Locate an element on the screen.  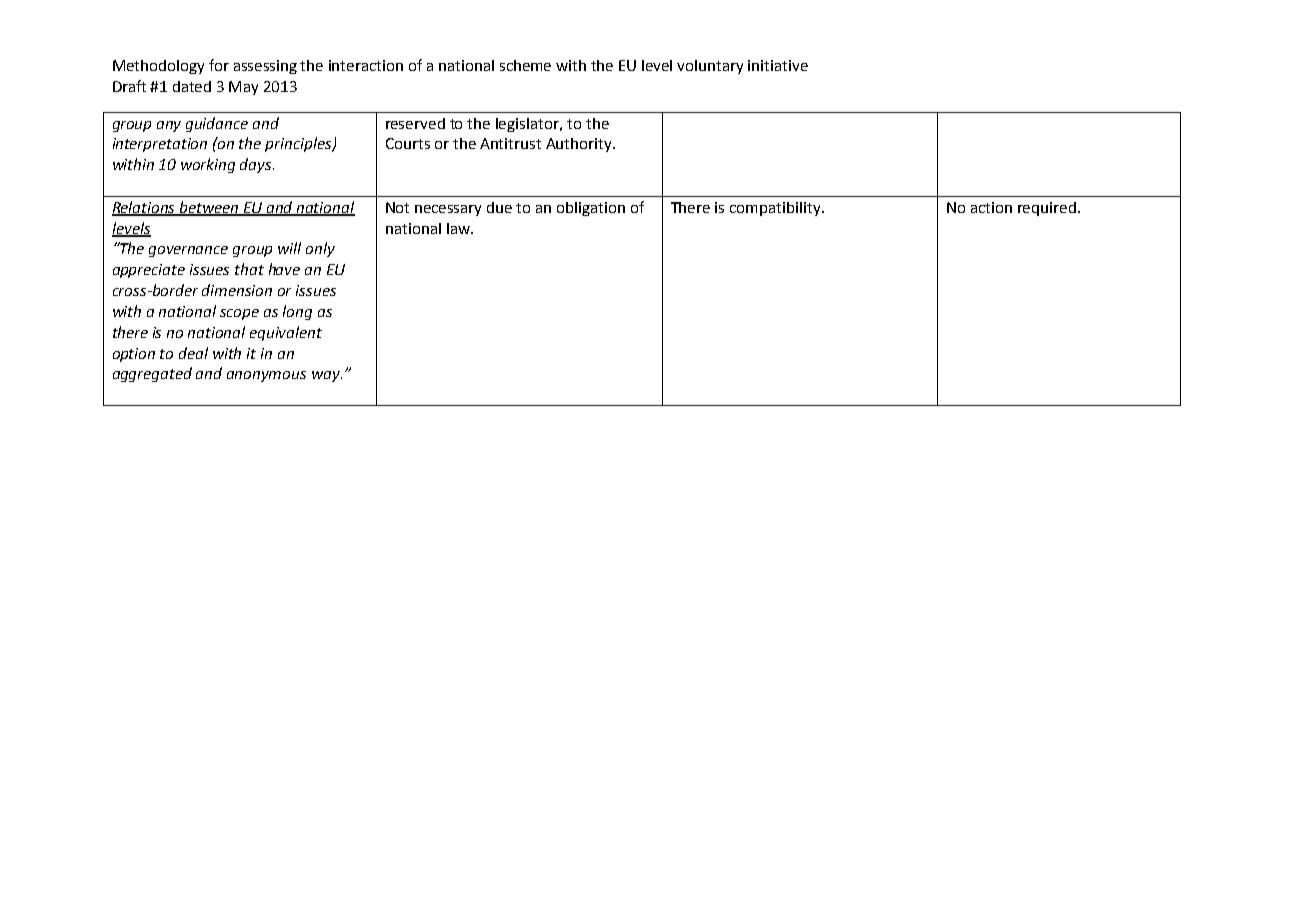
obligation is located at coordinates (591, 209).
